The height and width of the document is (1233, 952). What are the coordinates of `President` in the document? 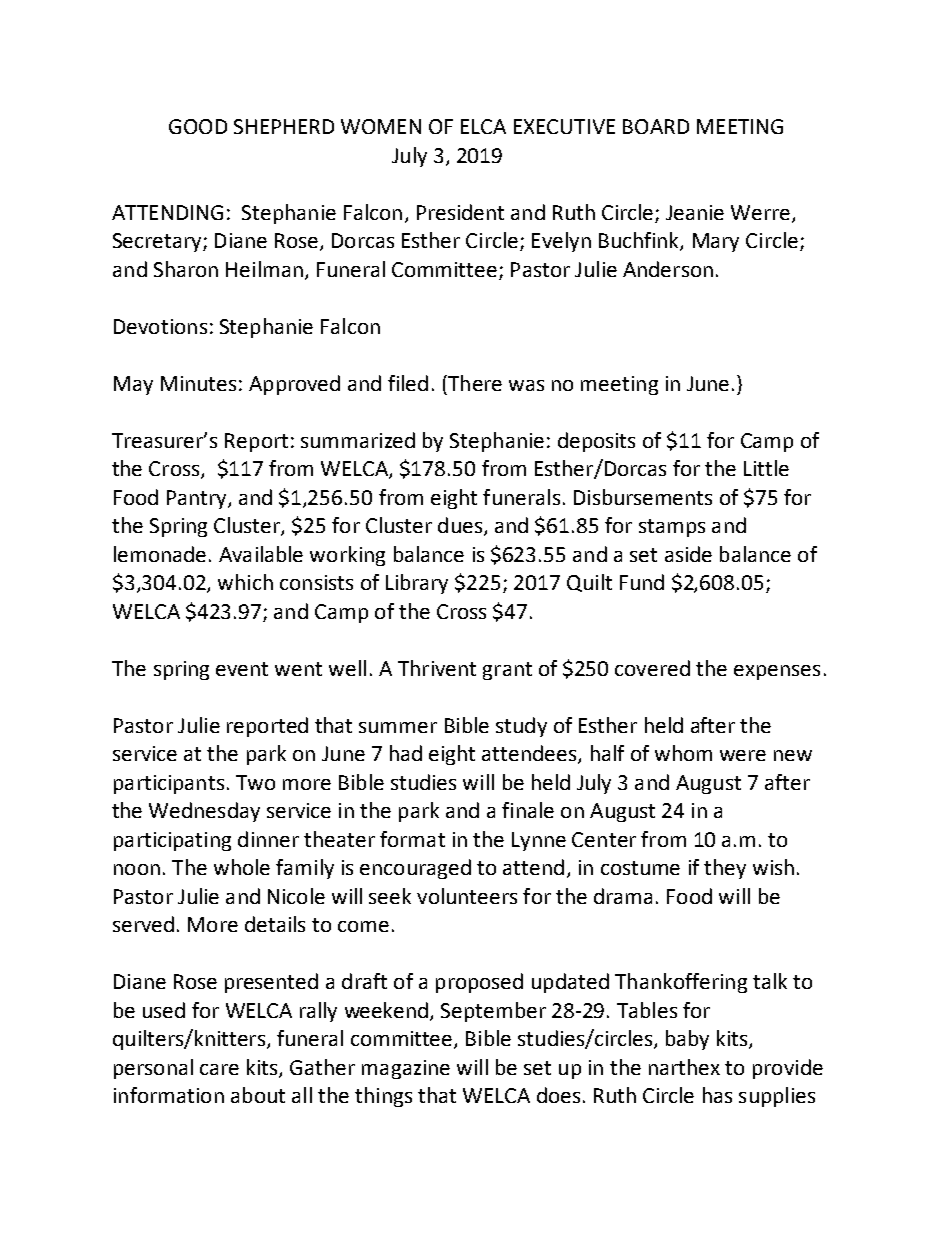 It's located at (460, 212).
